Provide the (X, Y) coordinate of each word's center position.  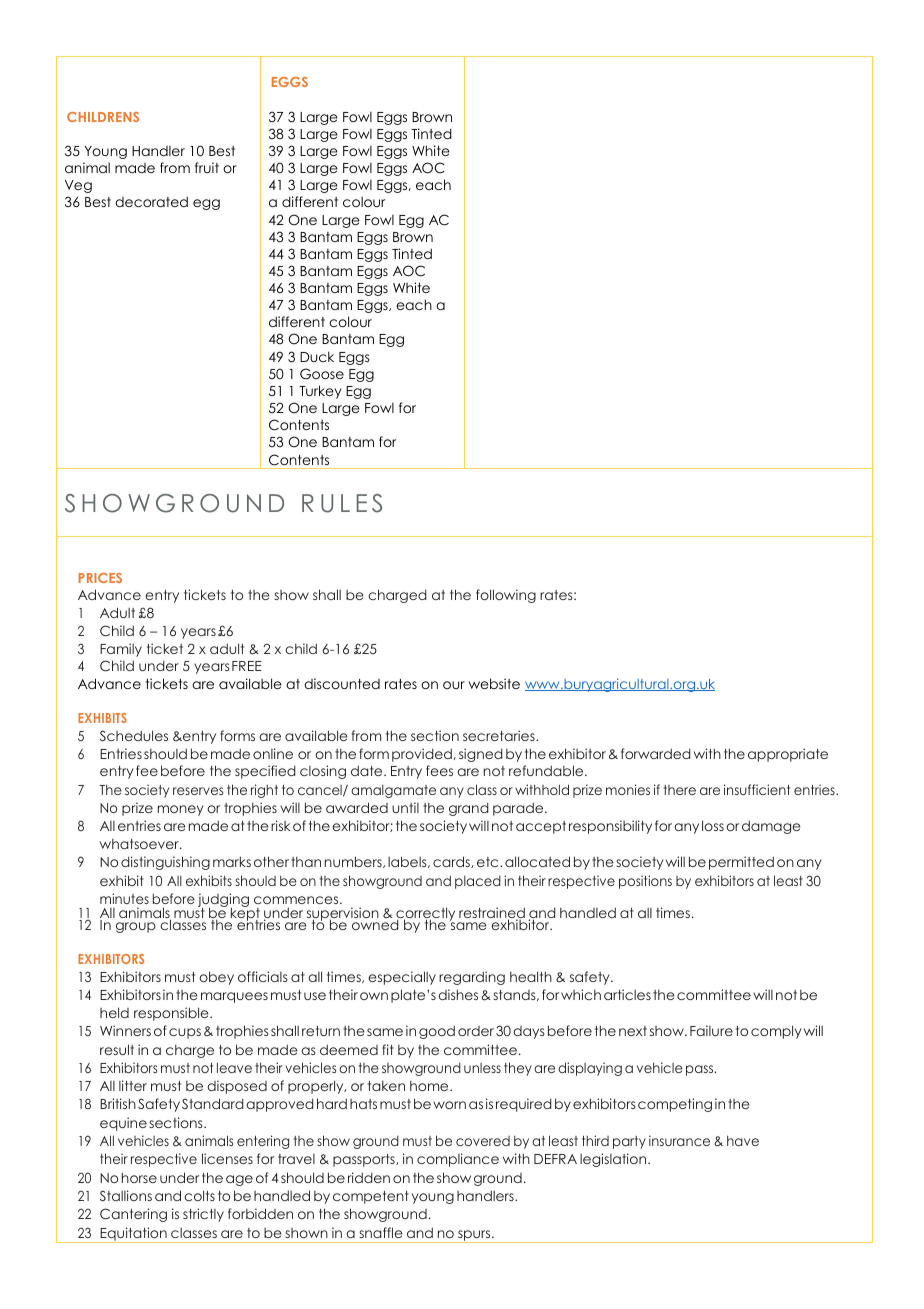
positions (645, 882)
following (506, 596)
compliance (458, 1160)
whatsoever (140, 843)
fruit (207, 167)
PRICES (100, 578)
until (405, 807)
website (494, 683)
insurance (679, 1140)
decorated (151, 201)
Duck (317, 356)
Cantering (133, 1215)
